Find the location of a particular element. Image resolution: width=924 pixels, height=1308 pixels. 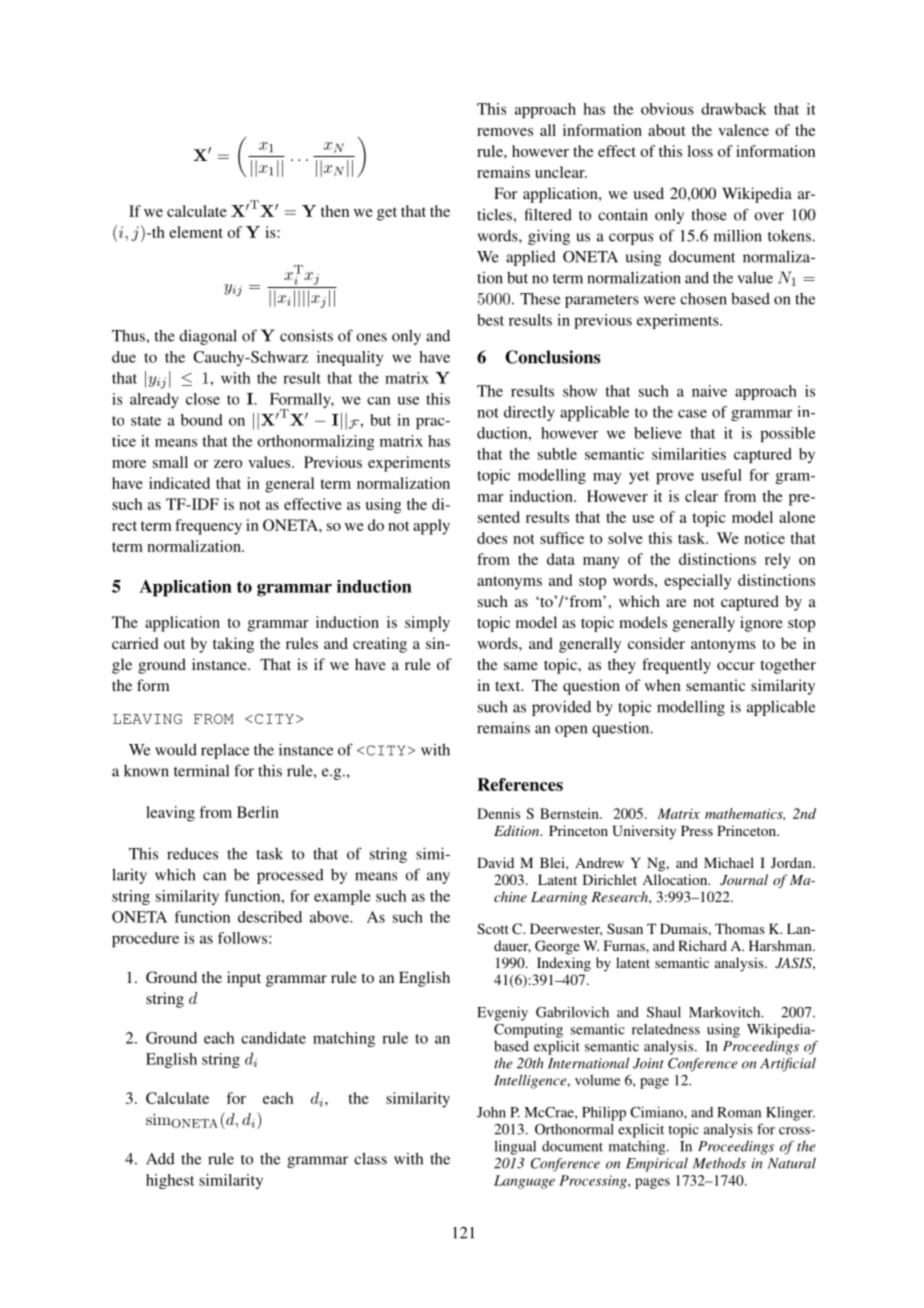

taking is located at coordinates (233, 645).
